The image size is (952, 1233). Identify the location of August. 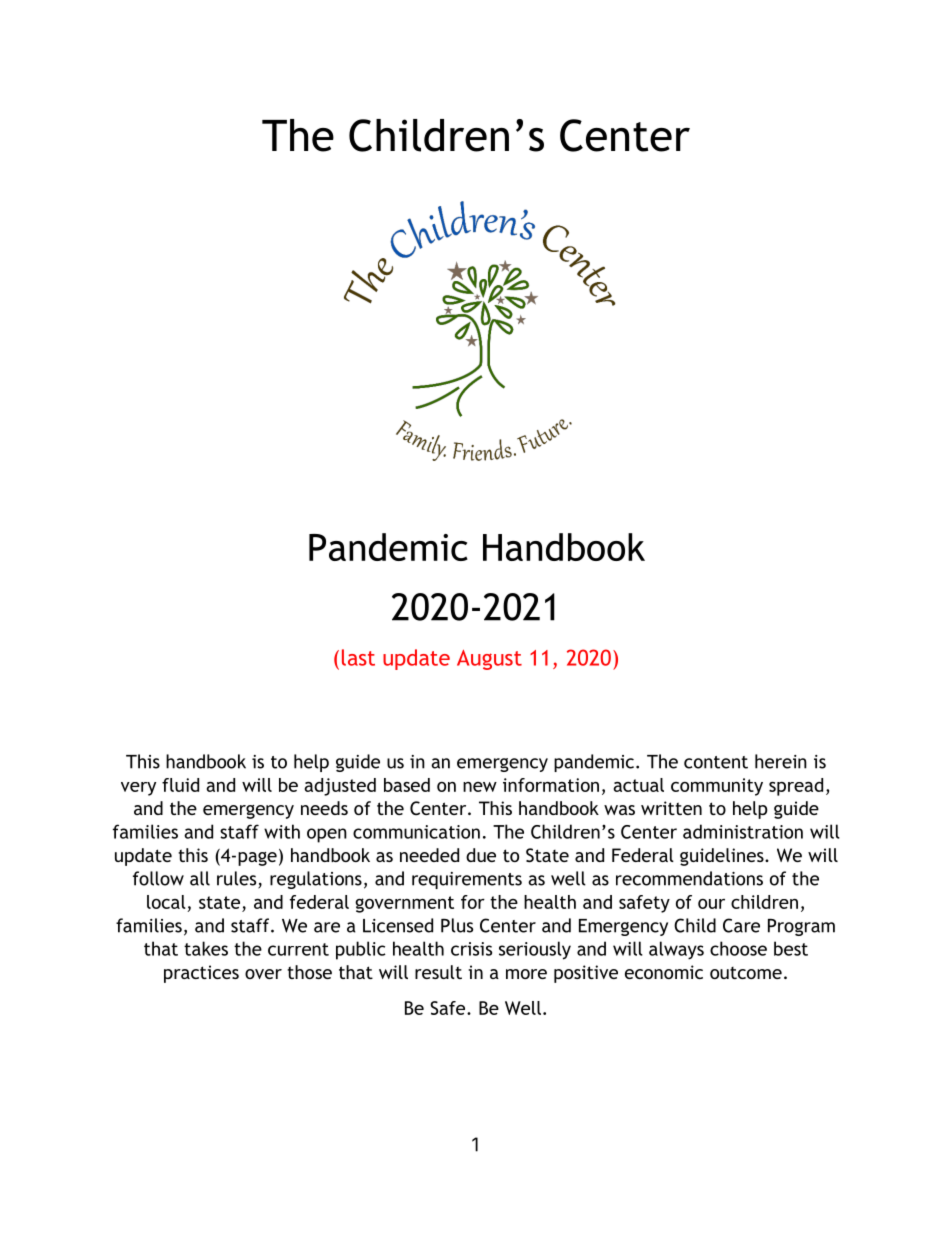
(489, 660).
